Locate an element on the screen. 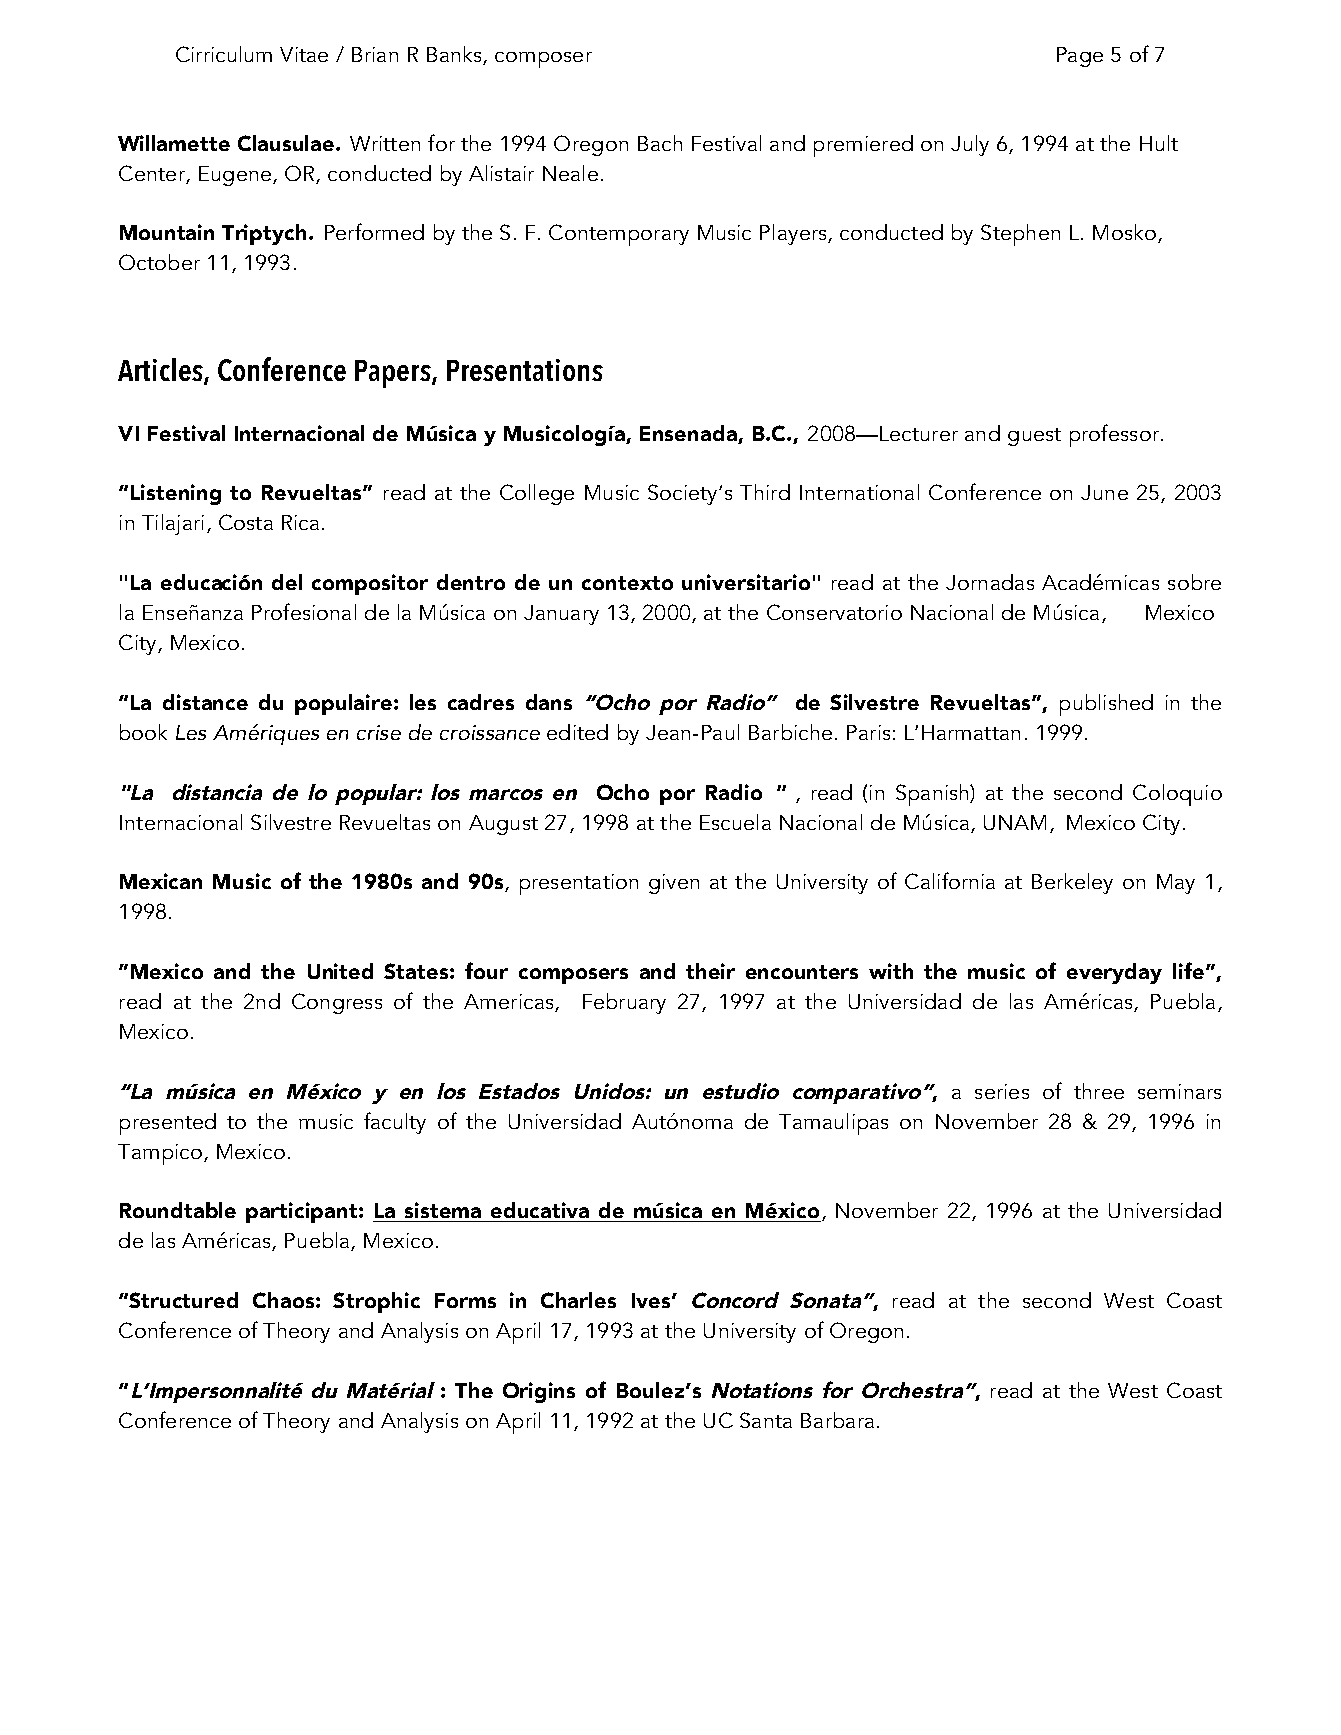  Santa is located at coordinates (766, 1420).
